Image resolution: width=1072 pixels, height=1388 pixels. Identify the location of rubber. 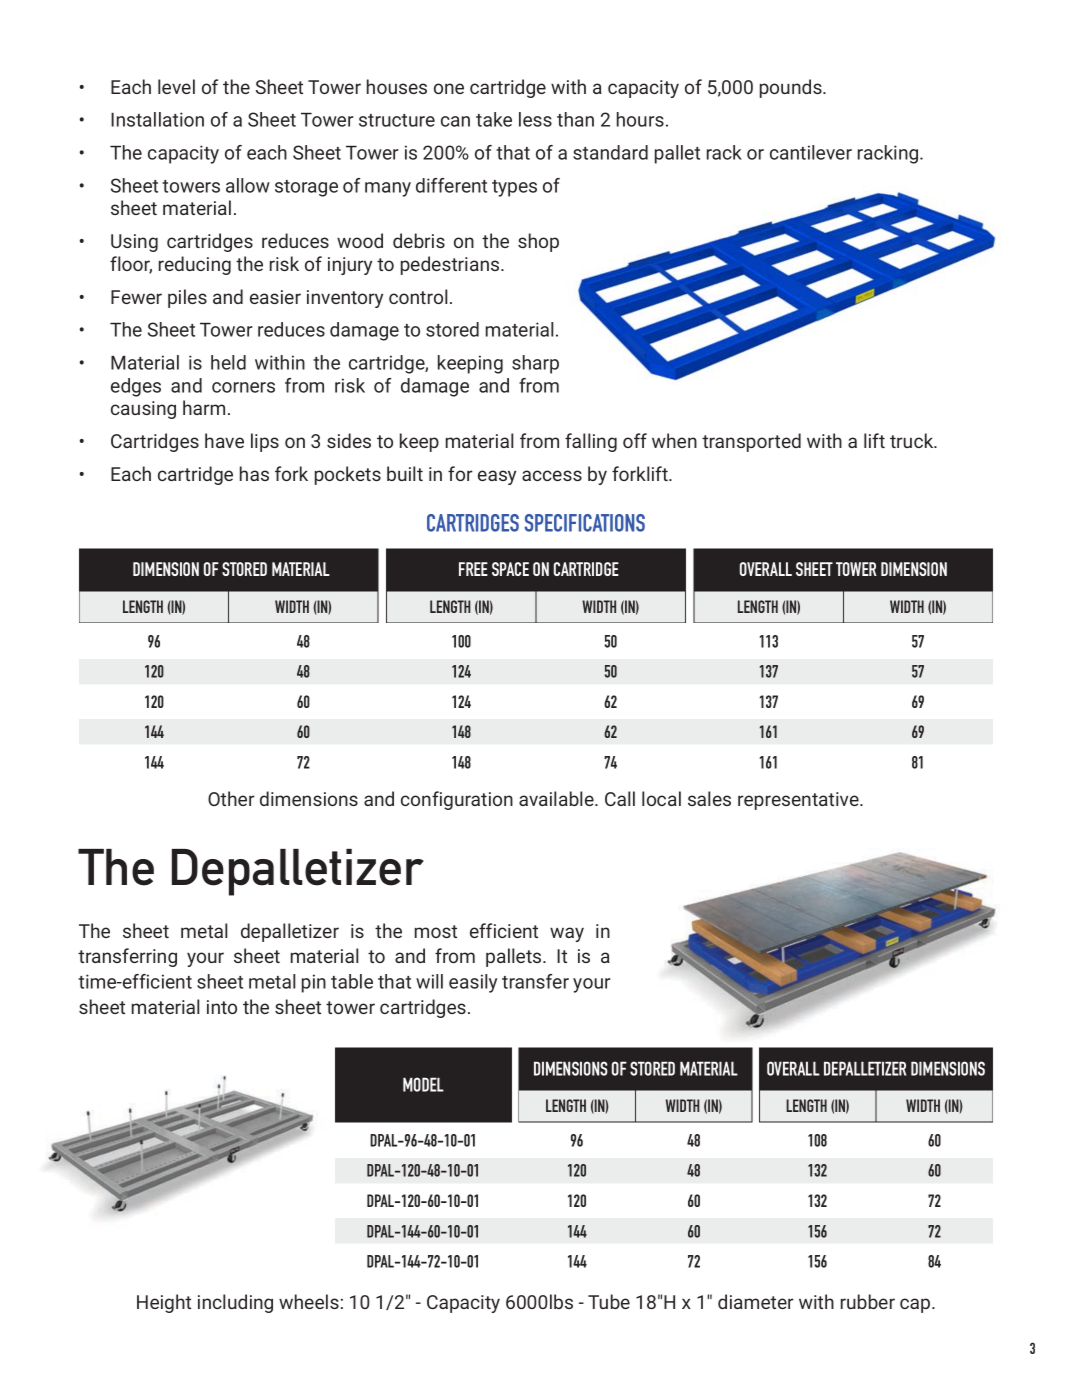
(868, 1301).
